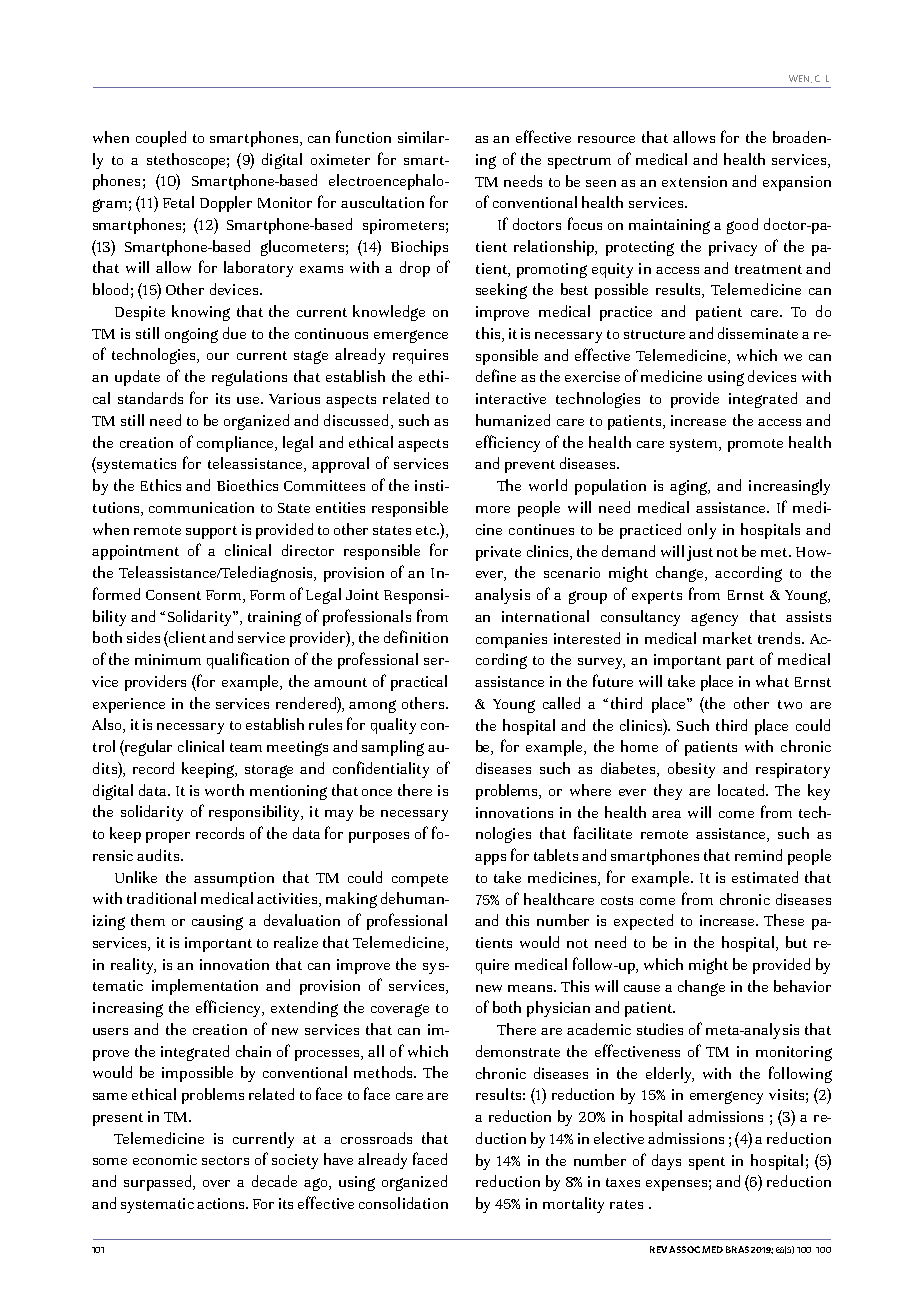 This screenshot has height=1308, width=924. Describe the element at coordinates (755, 445) in the screenshot. I see `promote` at that location.
